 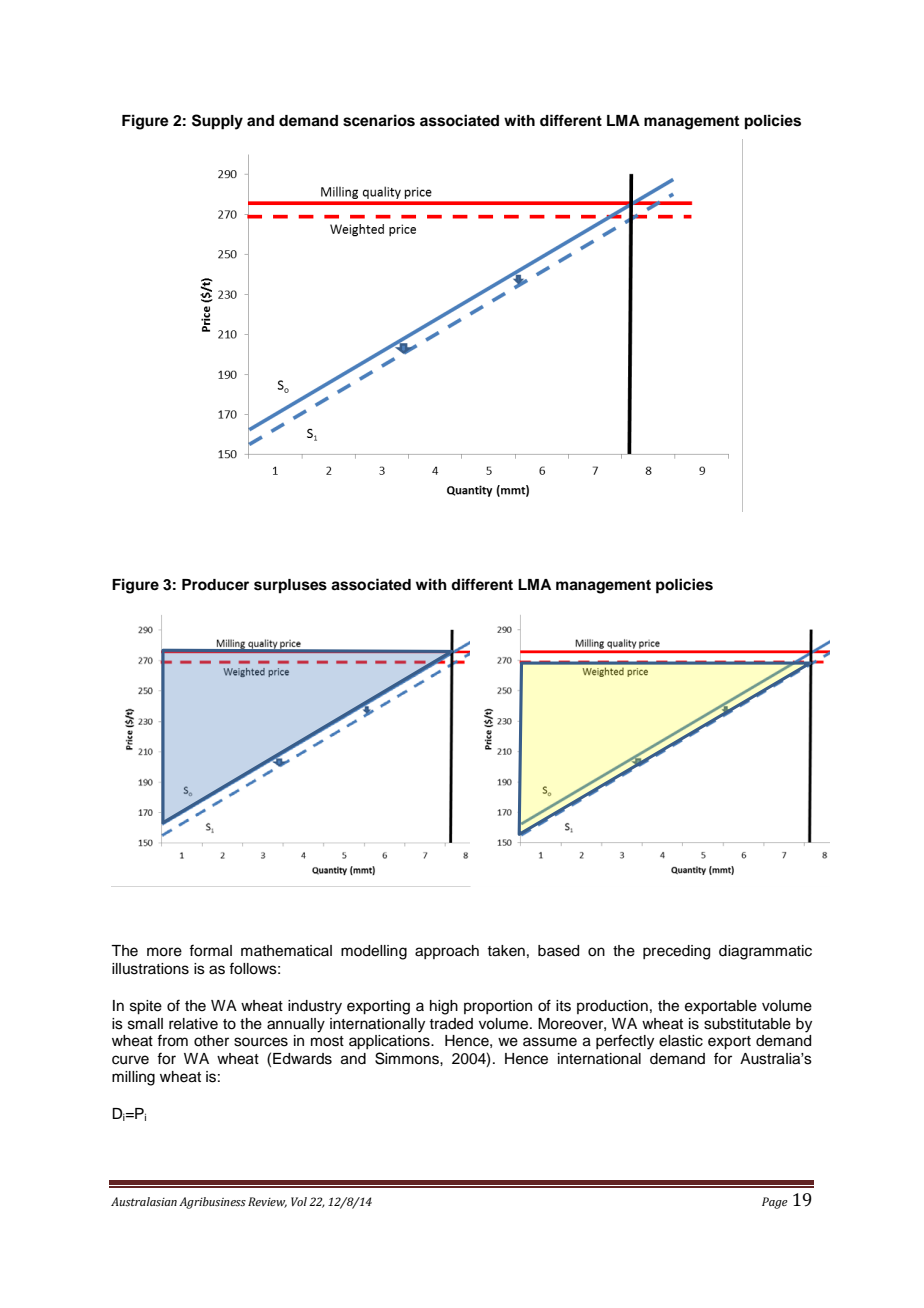 I want to click on Simmons, so click(x=408, y=1058).
